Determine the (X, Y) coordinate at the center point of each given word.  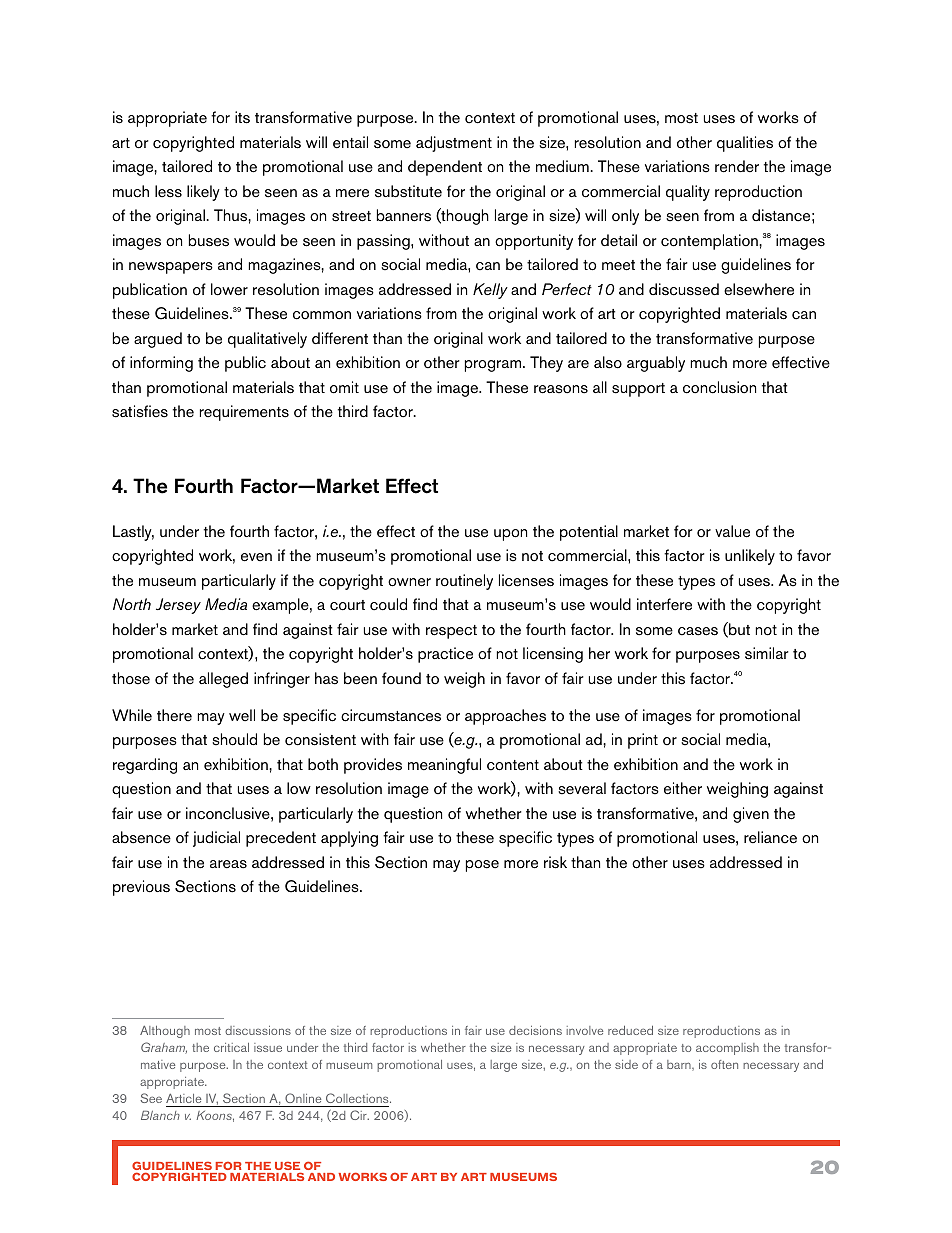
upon (510, 535)
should (234, 739)
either (683, 788)
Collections (358, 1098)
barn (680, 1065)
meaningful (444, 766)
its (242, 117)
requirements (244, 413)
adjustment (454, 144)
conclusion (719, 387)
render (737, 166)
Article (183, 1098)
